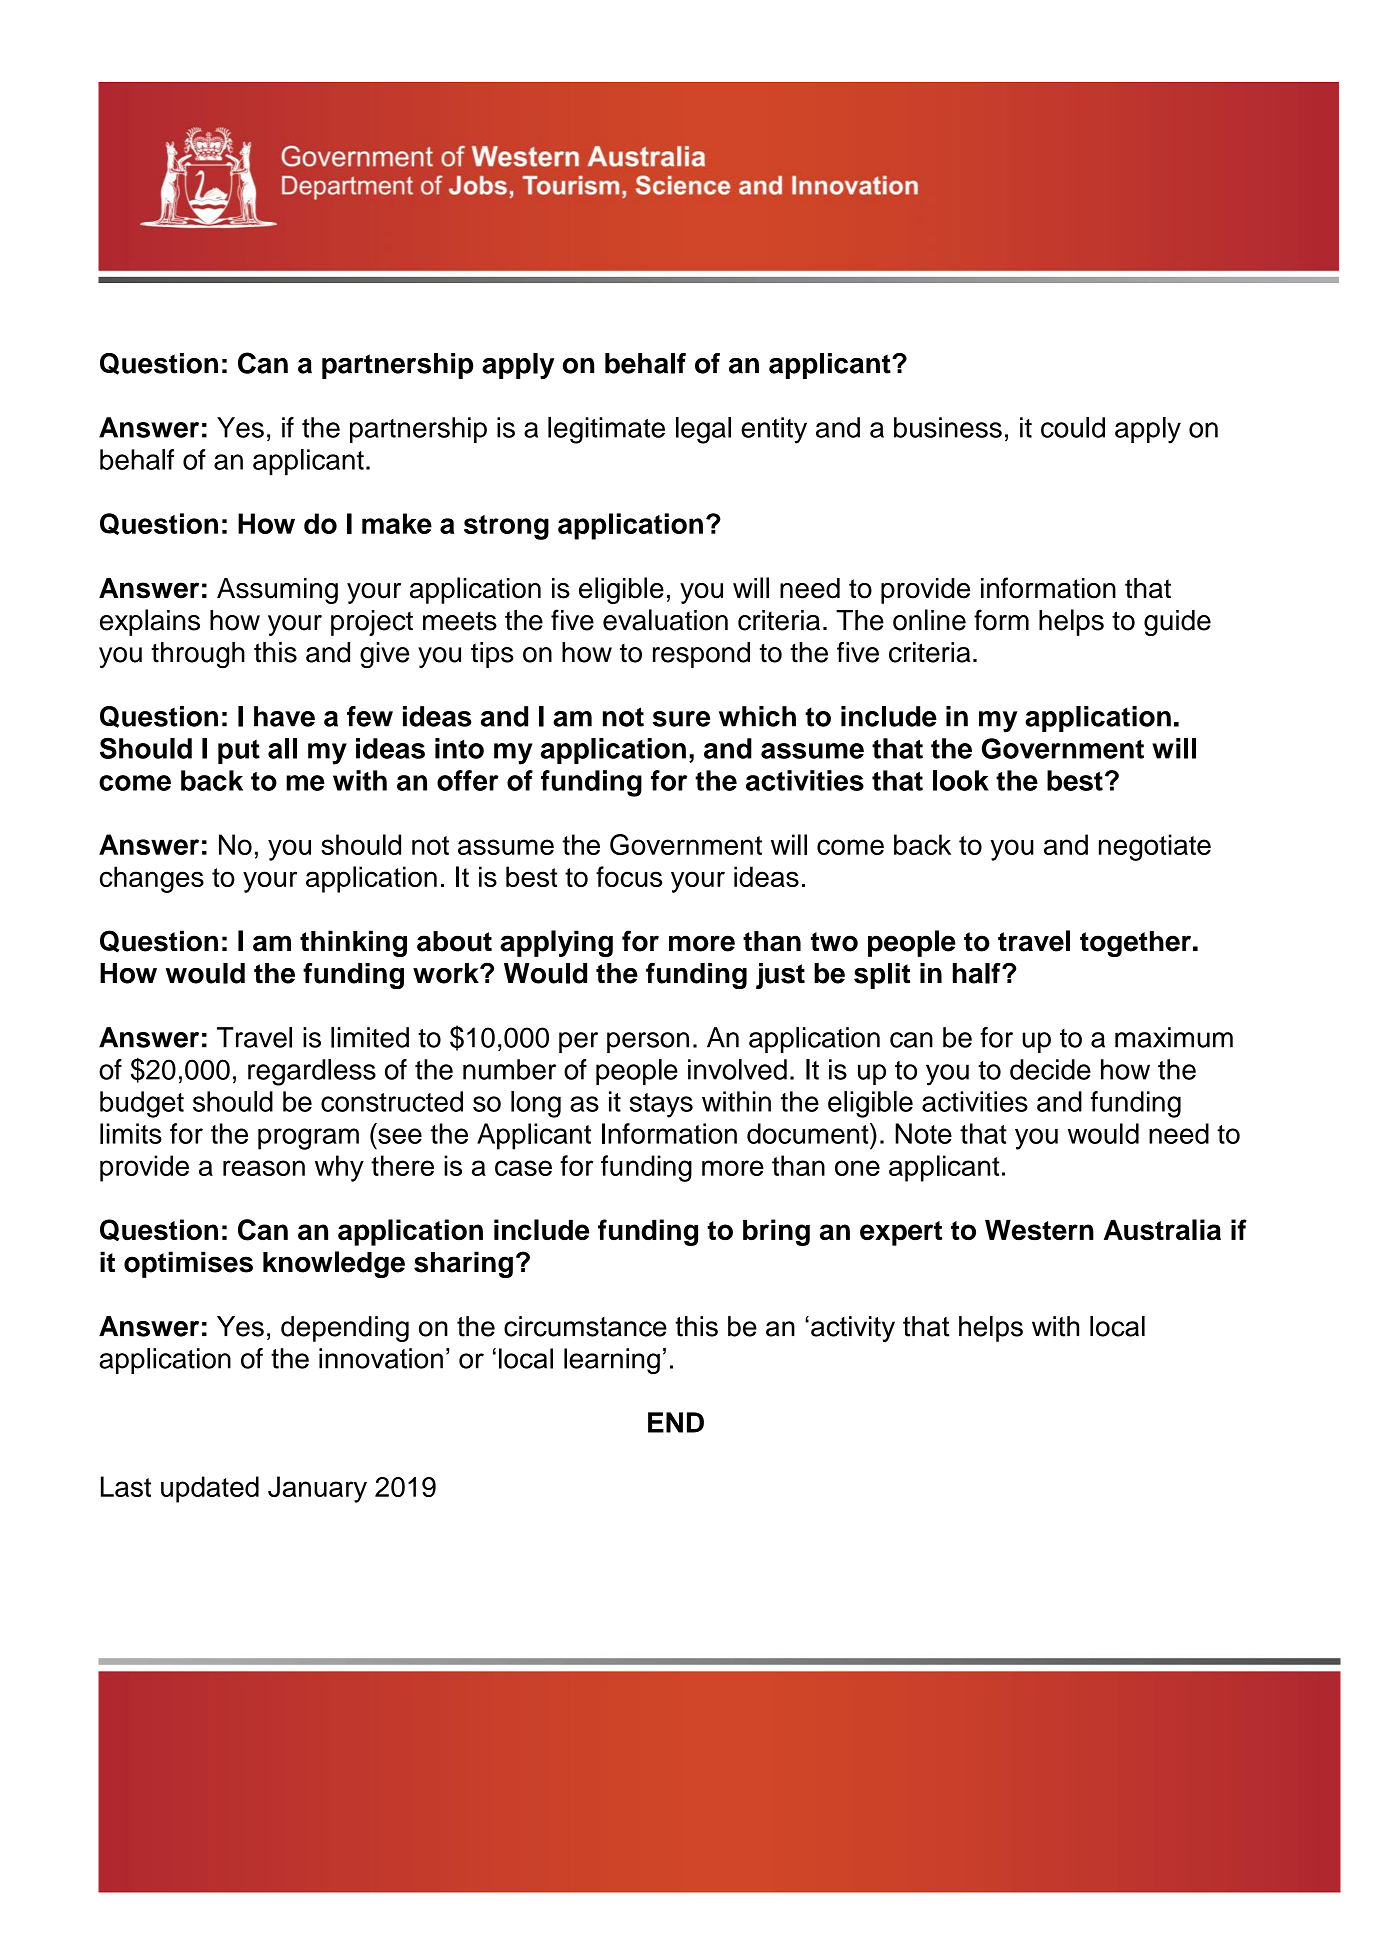 This page has height=1958, width=1384. I want to click on legitimate, so click(606, 430).
